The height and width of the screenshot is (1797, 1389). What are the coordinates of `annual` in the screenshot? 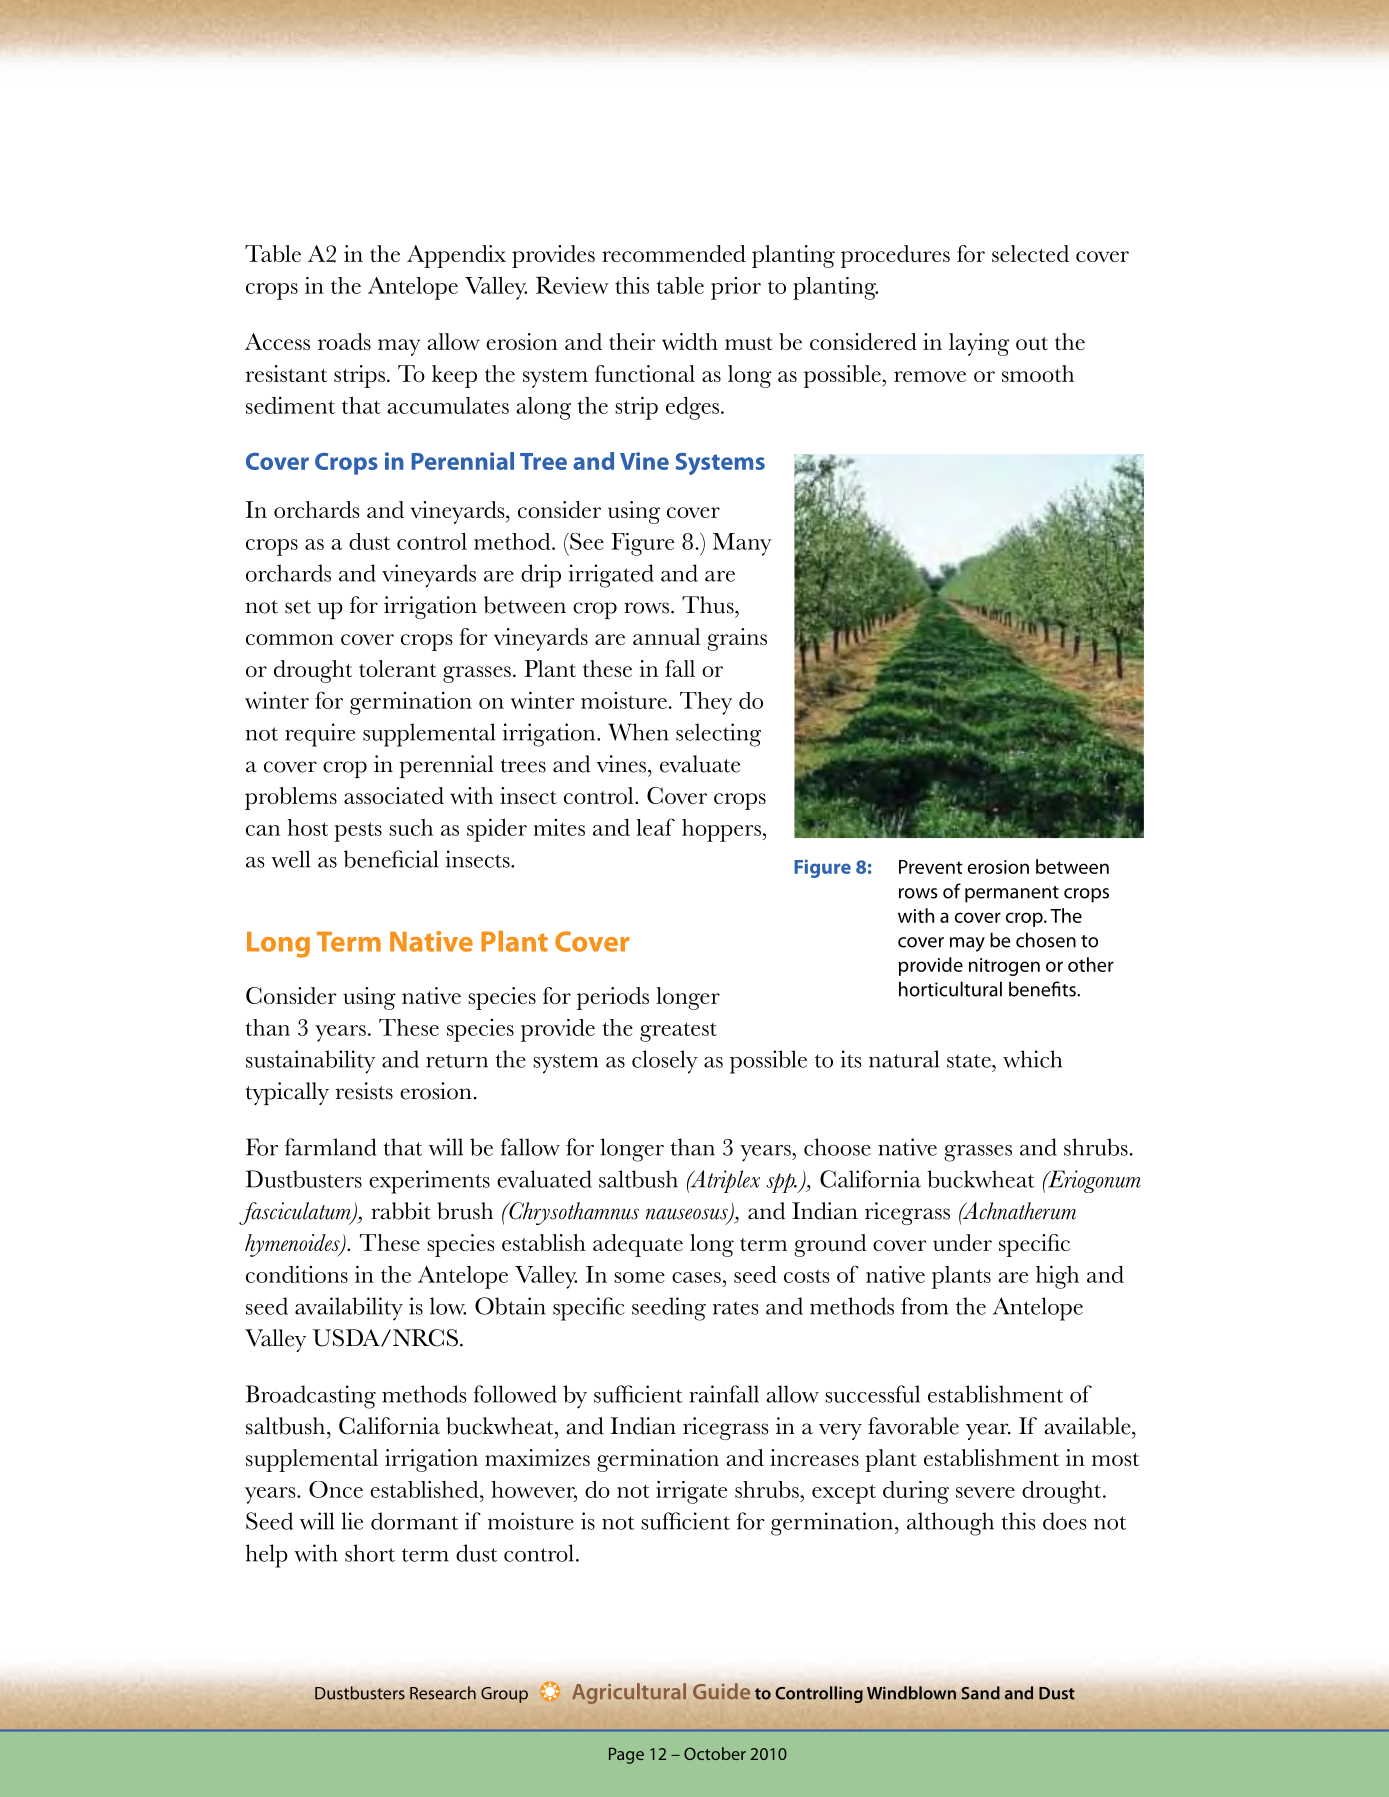 It's located at (667, 636).
